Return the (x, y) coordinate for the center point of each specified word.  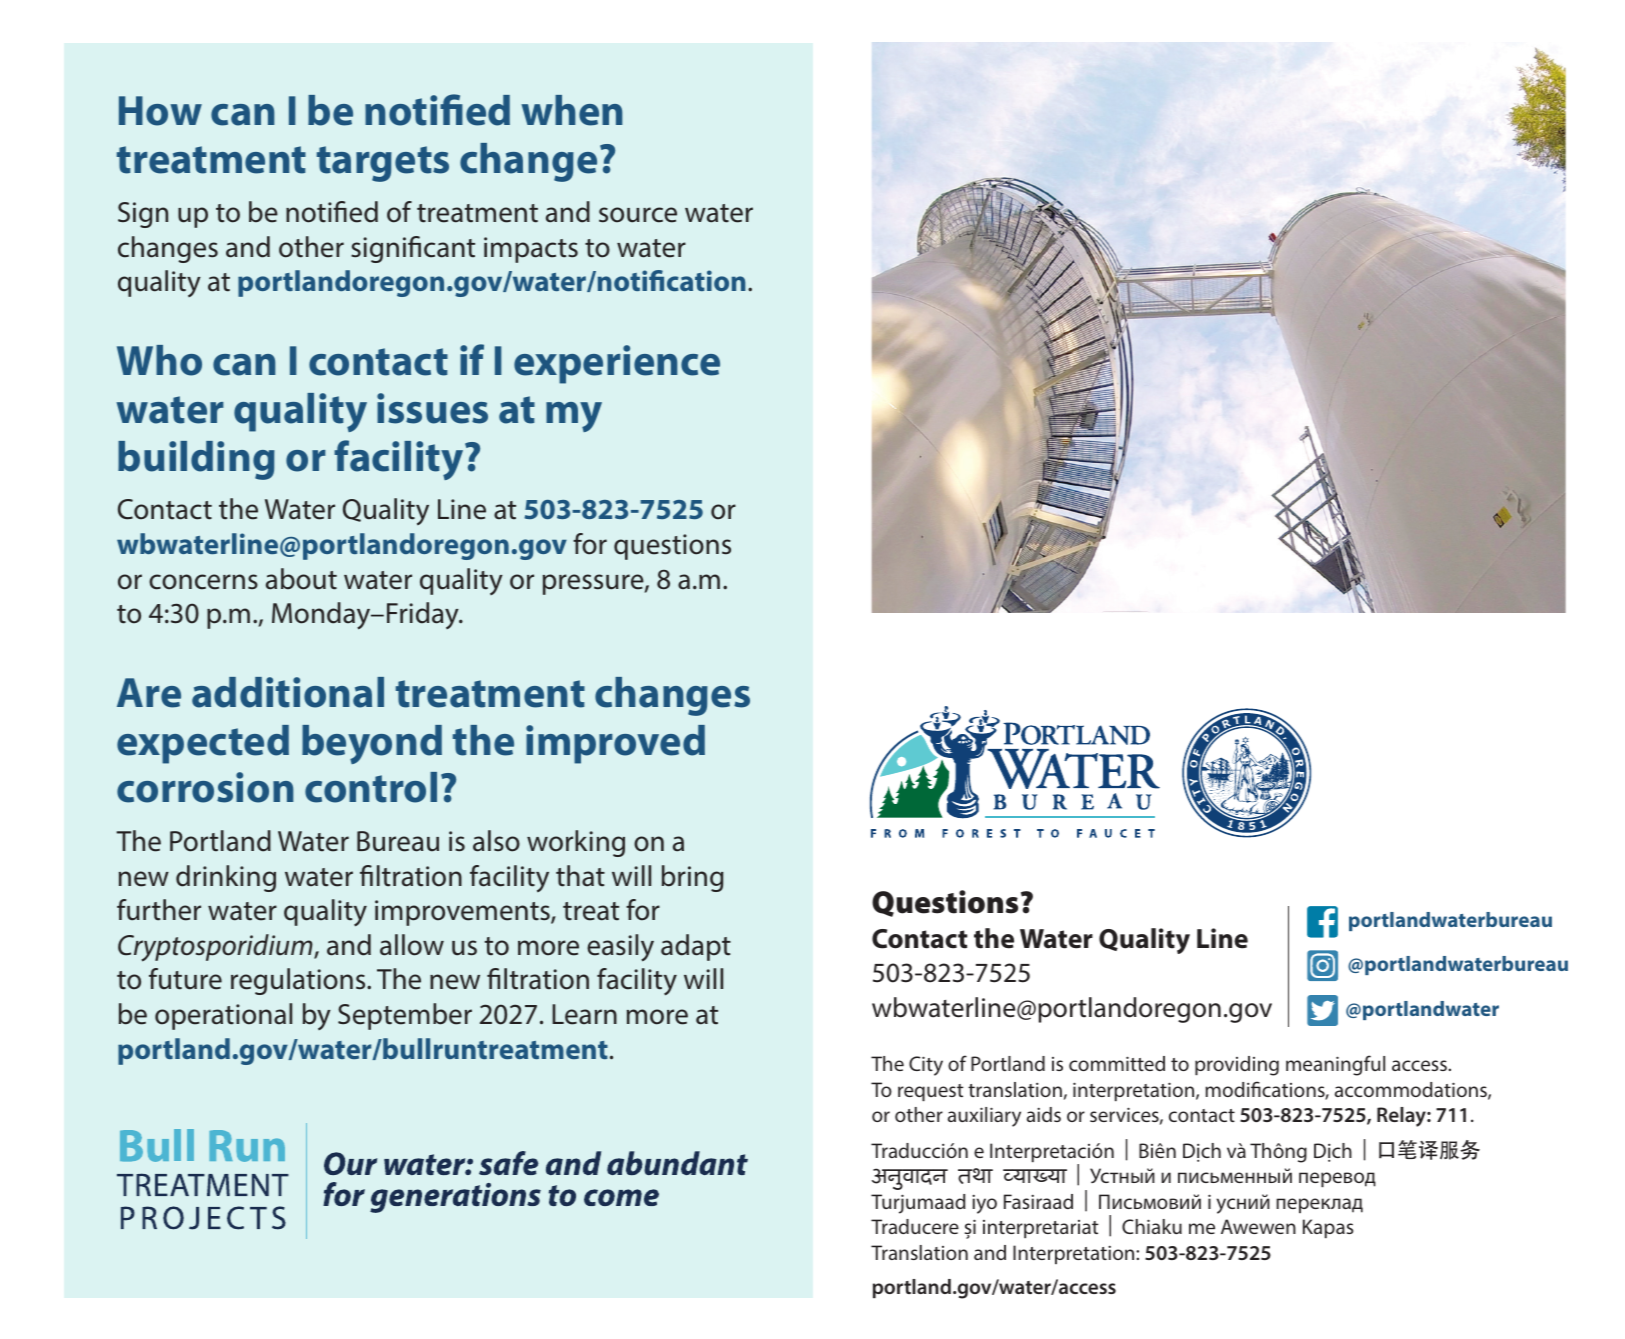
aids (1044, 1114)
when (571, 110)
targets (383, 164)
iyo (984, 1204)
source (638, 215)
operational (223, 1016)
